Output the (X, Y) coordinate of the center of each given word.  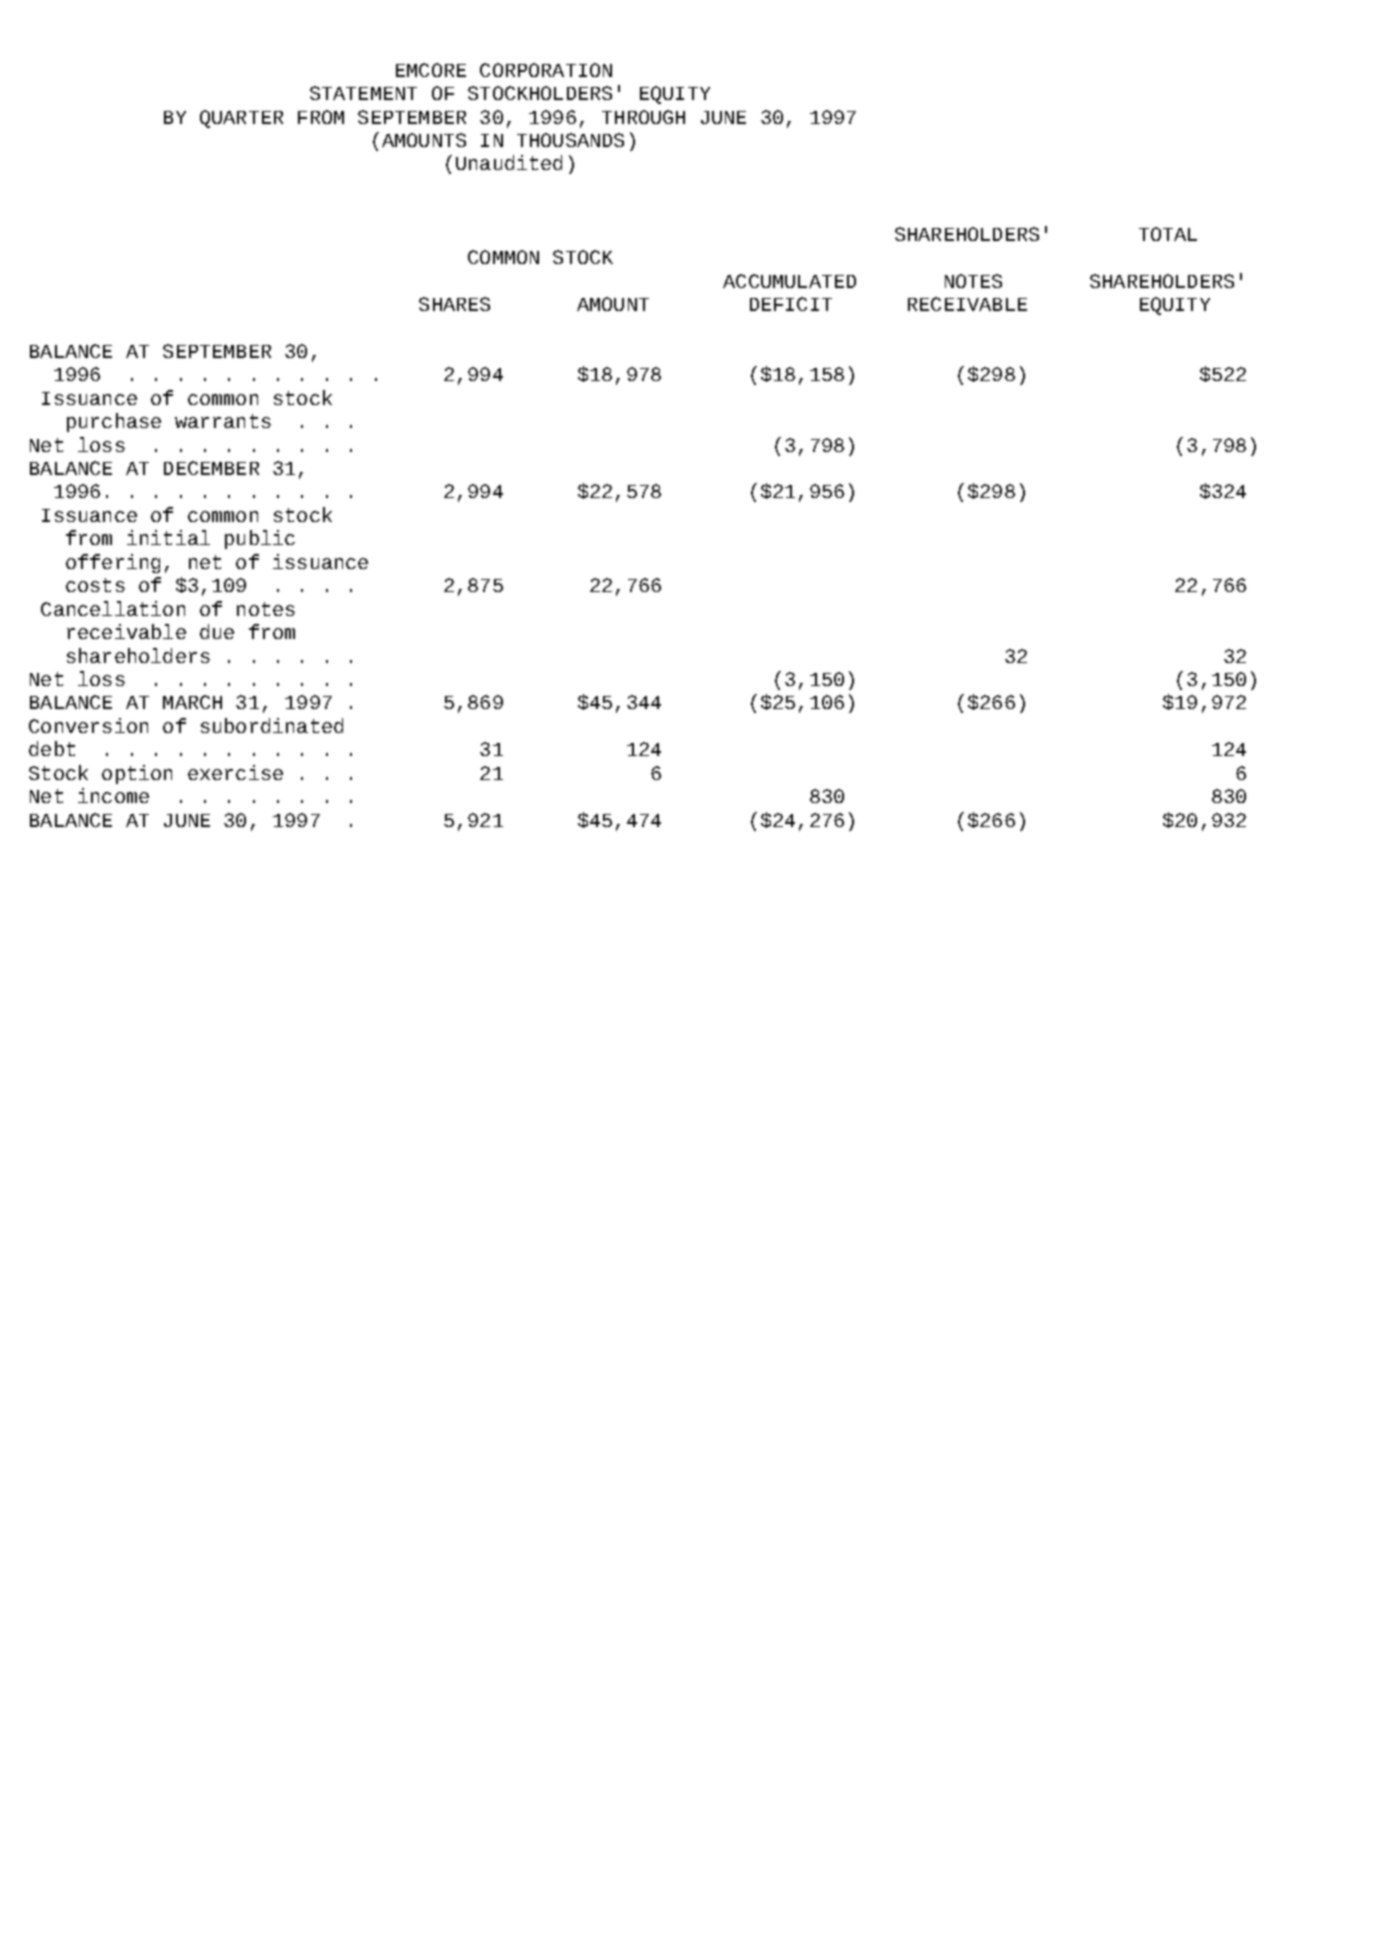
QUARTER (241, 119)
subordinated (272, 725)
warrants (223, 421)
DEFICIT (791, 304)
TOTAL (1168, 234)
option (137, 774)
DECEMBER (211, 468)
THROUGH (643, 117)
